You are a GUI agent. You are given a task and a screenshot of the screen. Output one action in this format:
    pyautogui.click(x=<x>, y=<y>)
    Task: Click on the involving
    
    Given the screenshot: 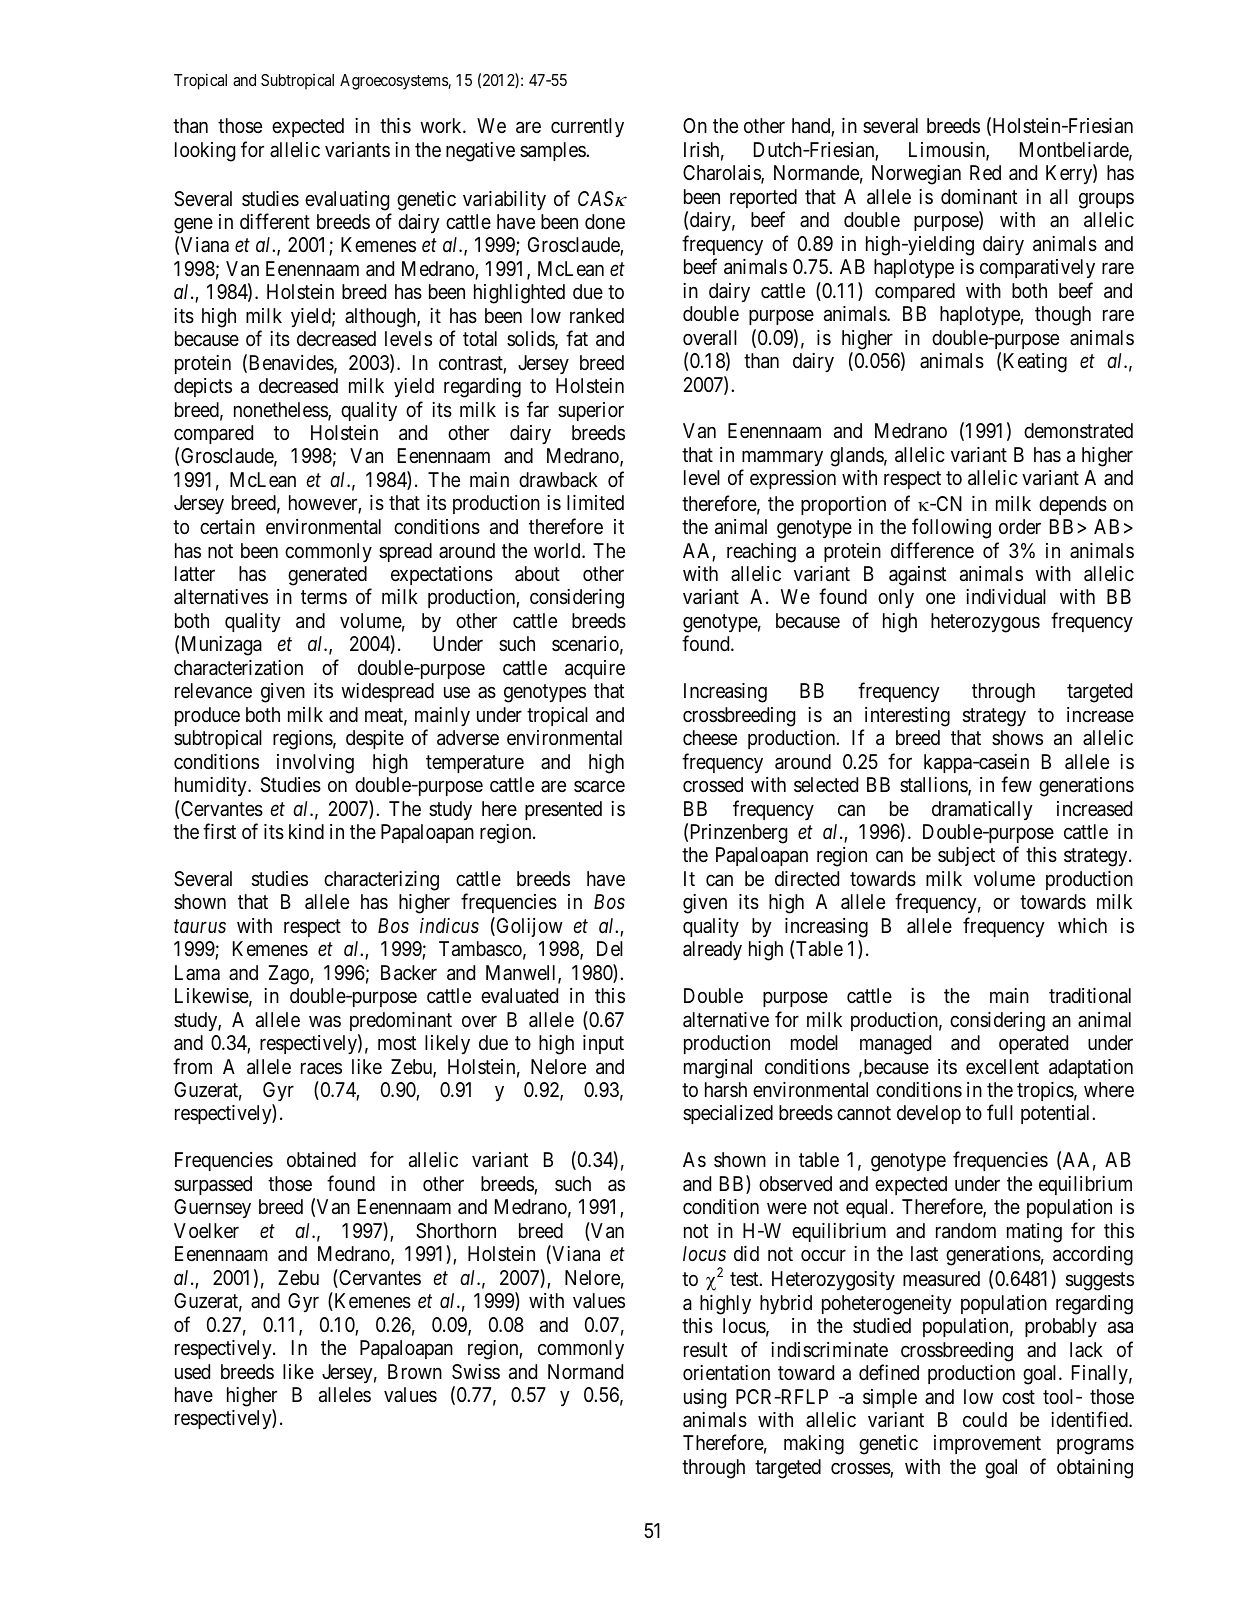 What is the action you would take?
    pyautogui.click(x=315, y=764)
